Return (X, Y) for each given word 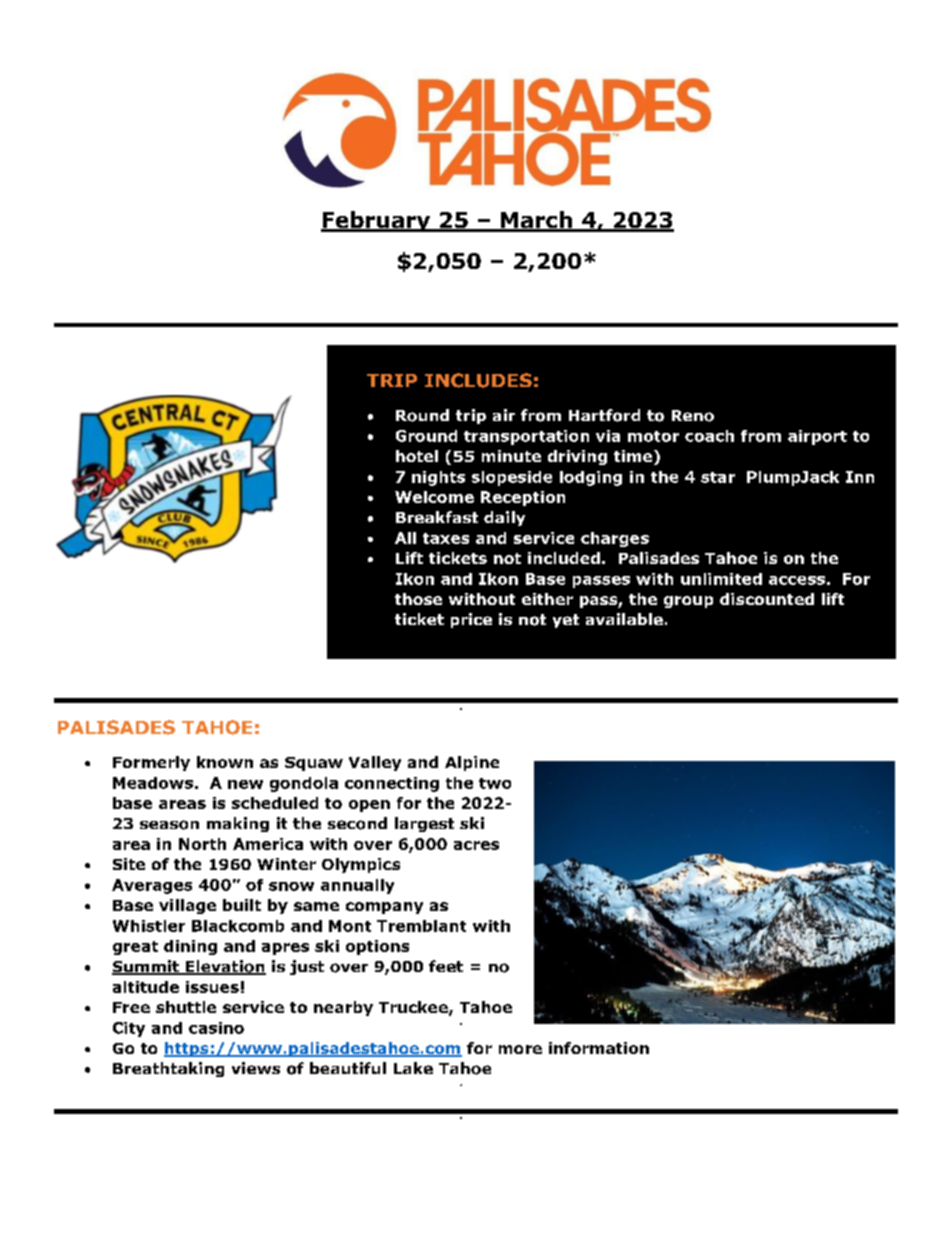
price (471, 620)
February (377, 221)
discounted (767, 599)
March (536, 221)
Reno (693, 416)
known (225, 762)
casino (216, 1028)
